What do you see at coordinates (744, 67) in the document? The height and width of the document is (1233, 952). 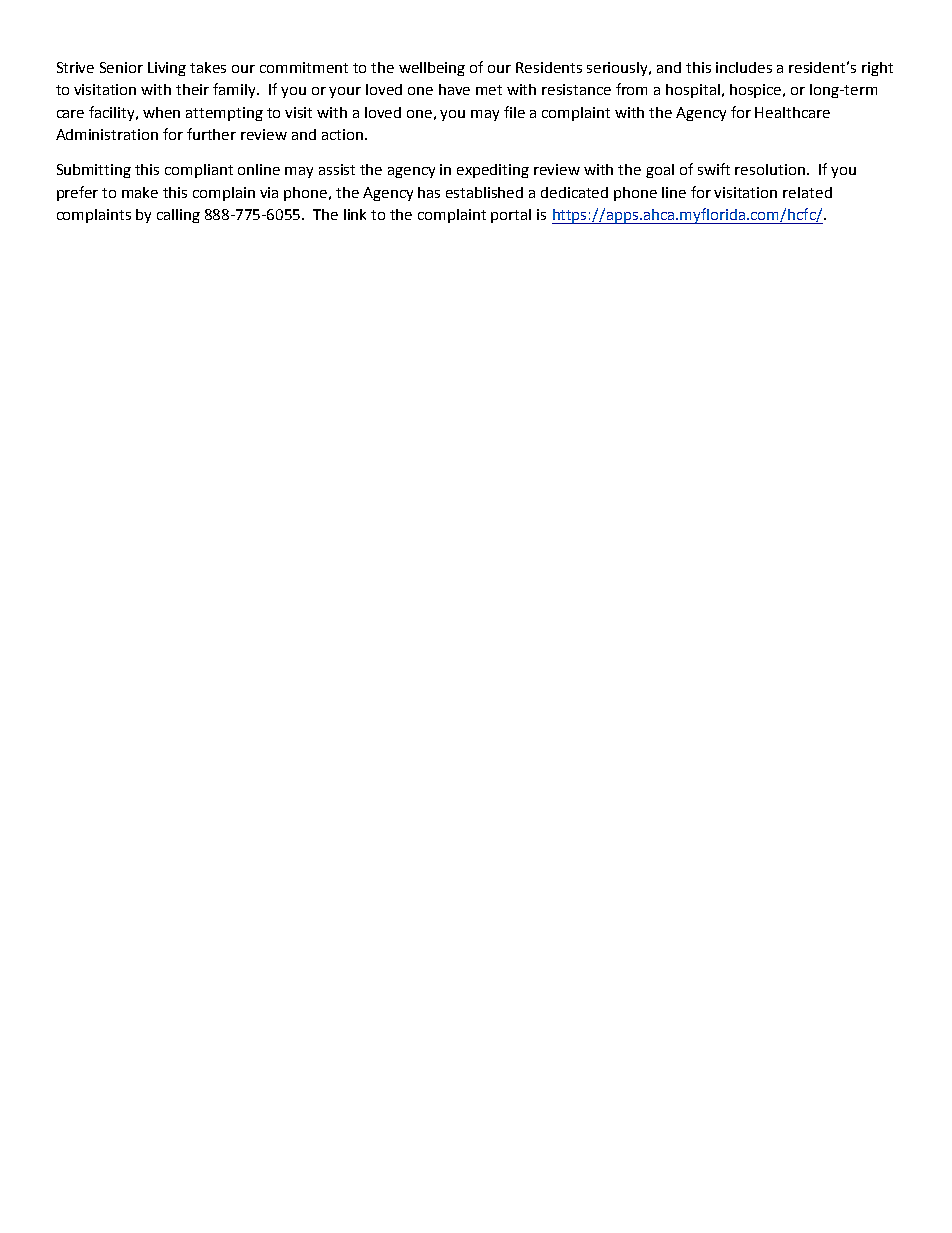 I see `includes` at bounding box center [744, 67].
